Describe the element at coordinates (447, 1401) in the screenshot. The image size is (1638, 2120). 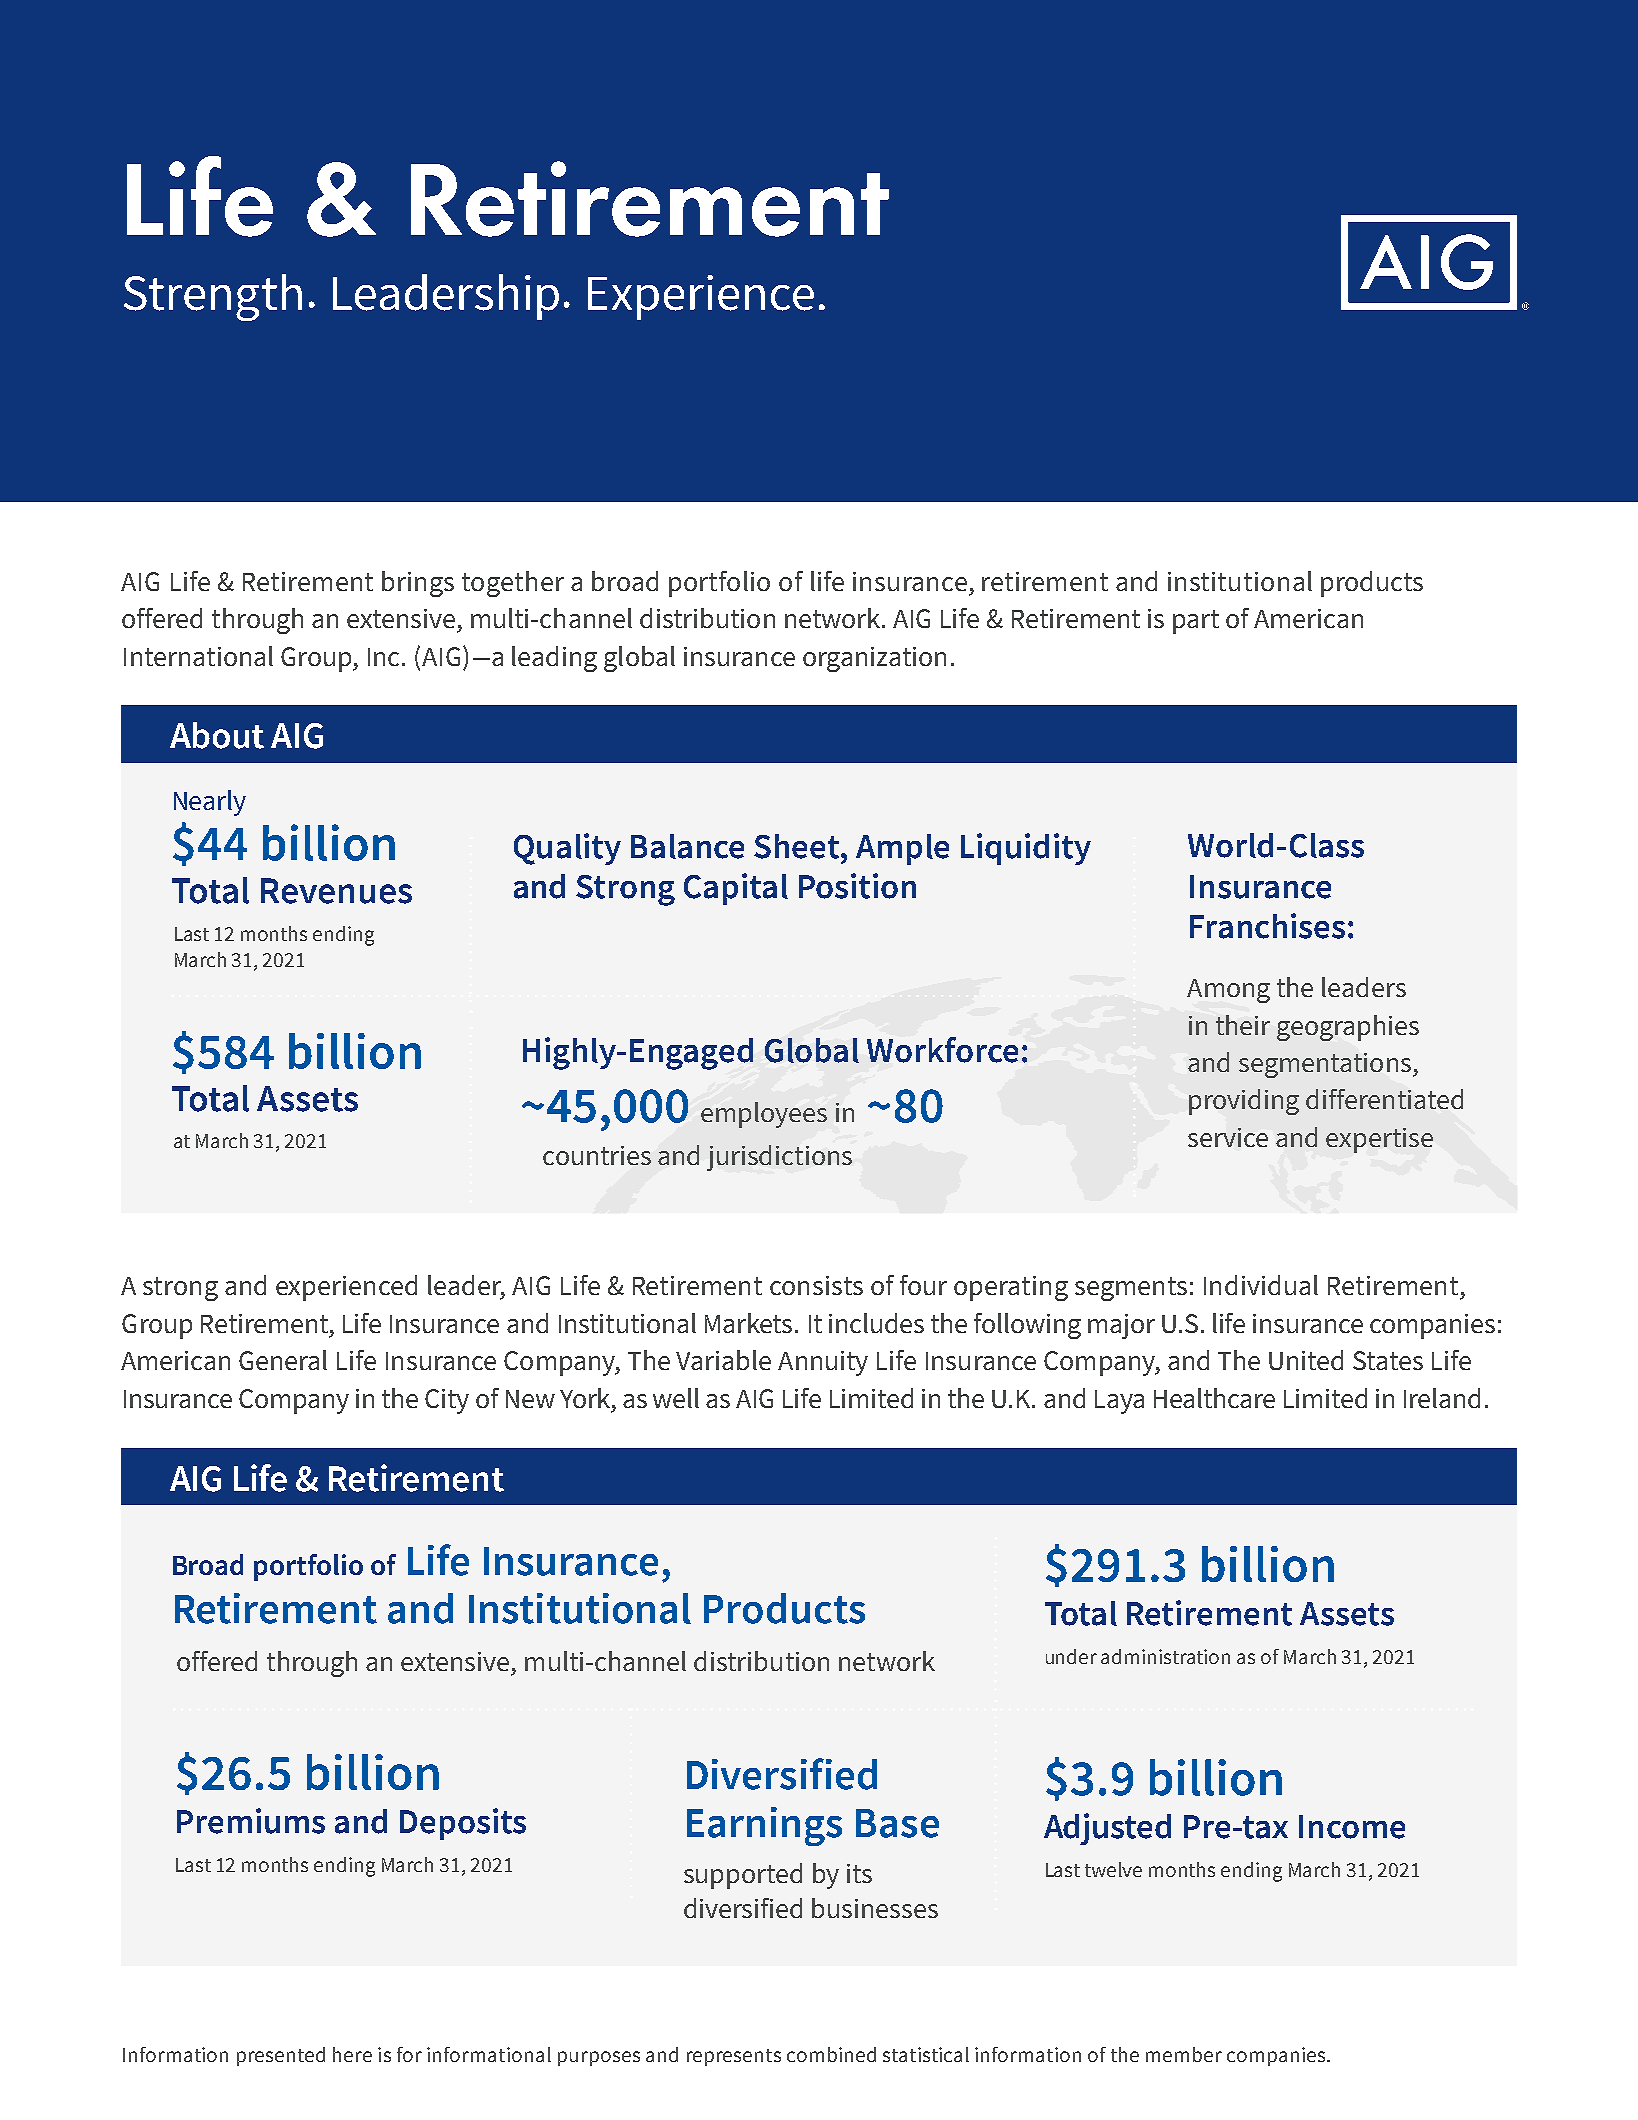
I see `City` at that location.
